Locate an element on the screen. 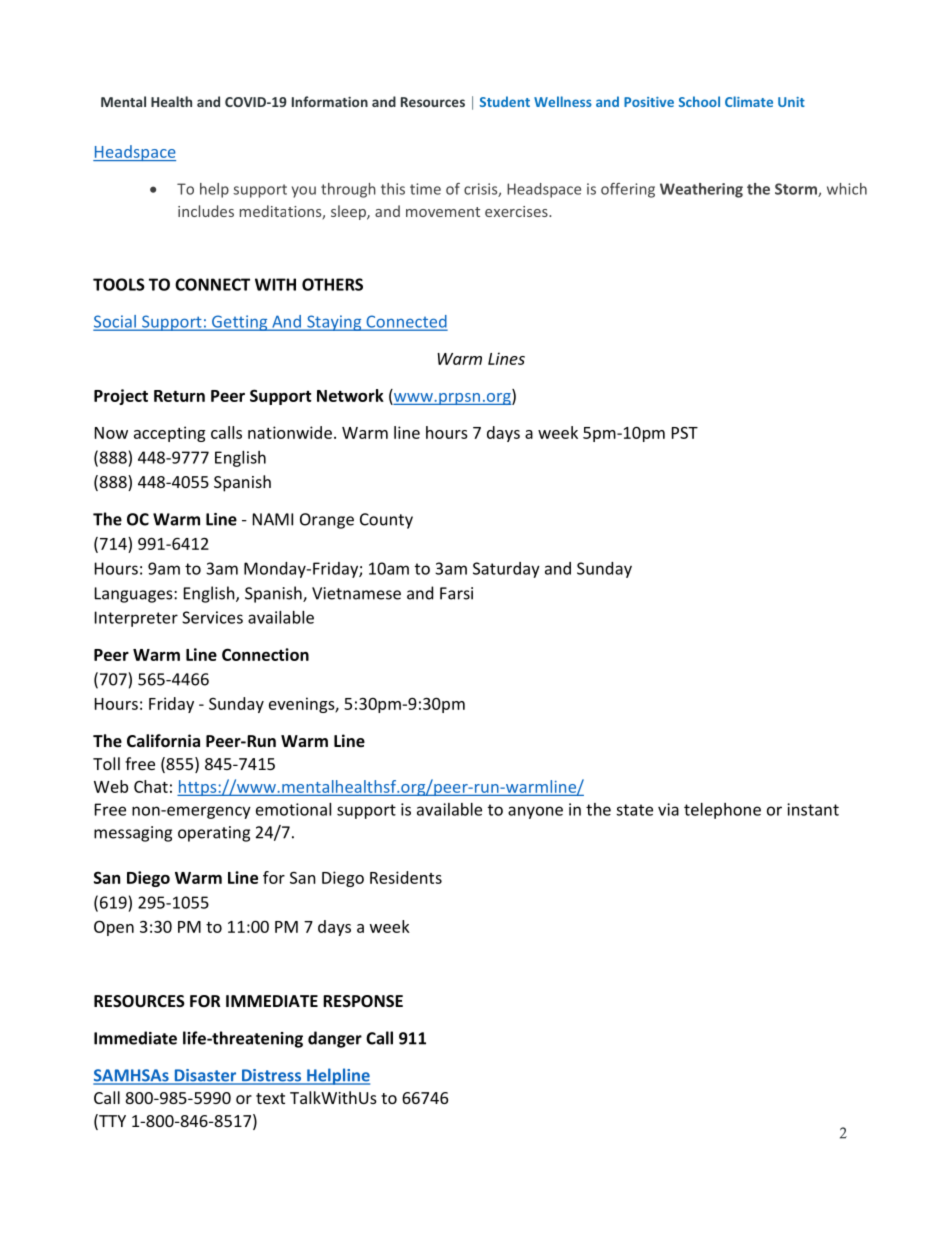 The width and height of the screenshot is (952, 1233). includes is located at coordinates (206, 211).
